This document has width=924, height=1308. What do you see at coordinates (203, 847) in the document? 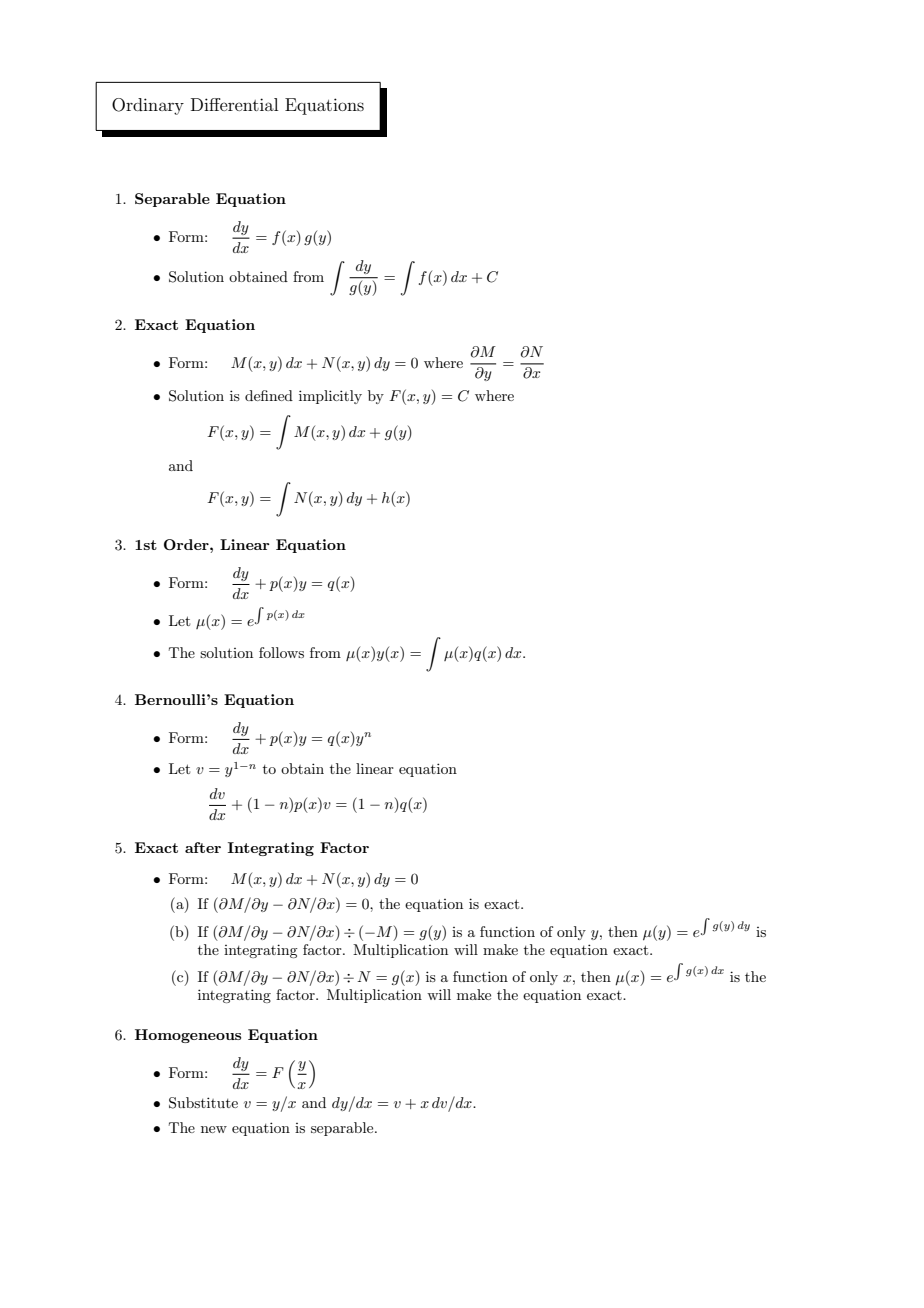
I see `after` at bounding box center [203, 847].
